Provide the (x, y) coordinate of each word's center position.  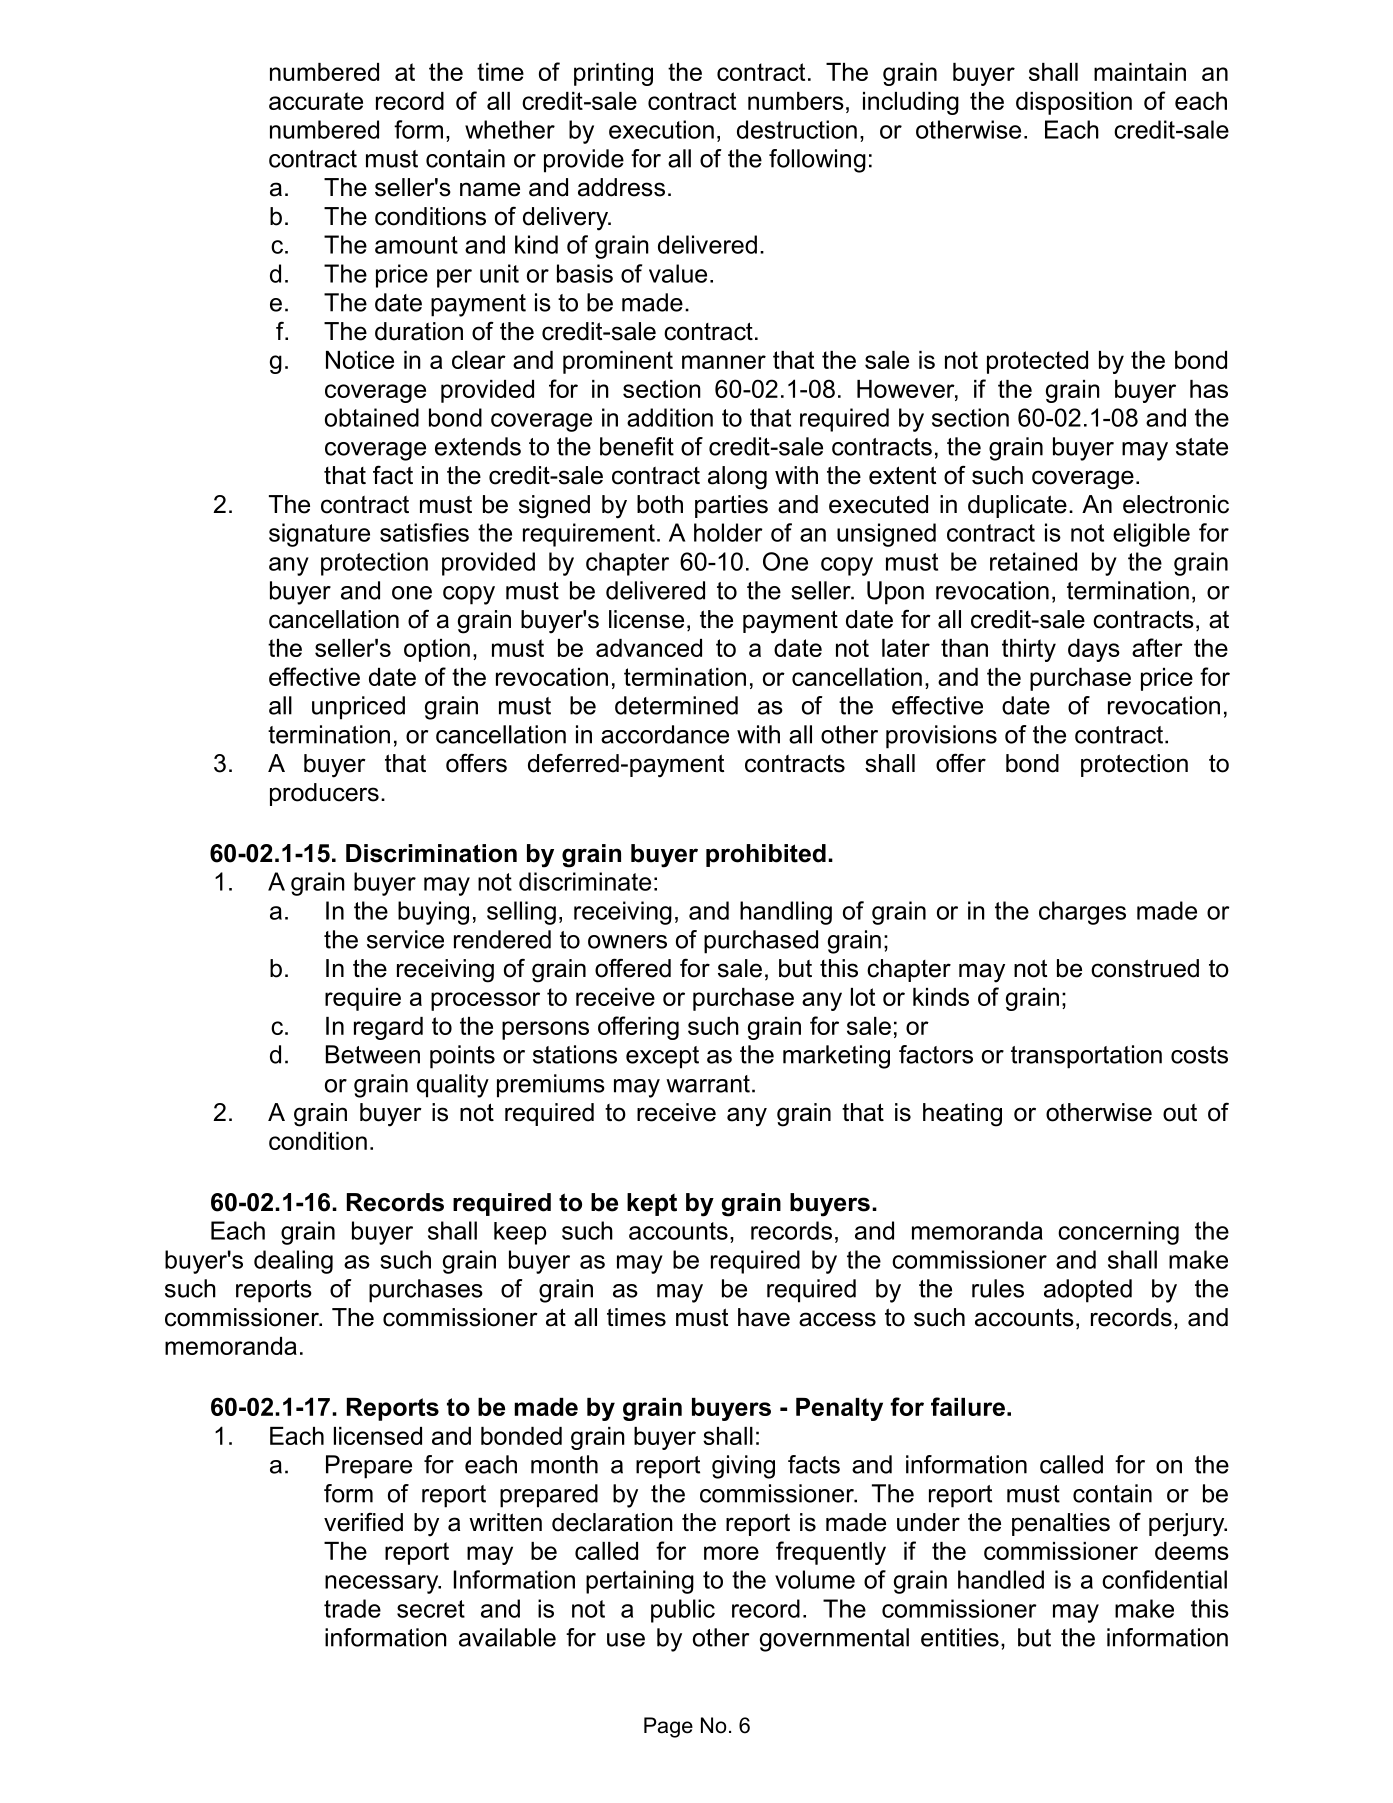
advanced (649, 648)
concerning (1118, 1233)
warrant (708, 1084)
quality (453, 1086)
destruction (797, 129)
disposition (1074, 103)
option (437, 650)
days (1094, 650)
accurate (316, 101)
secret (431, 1609)
